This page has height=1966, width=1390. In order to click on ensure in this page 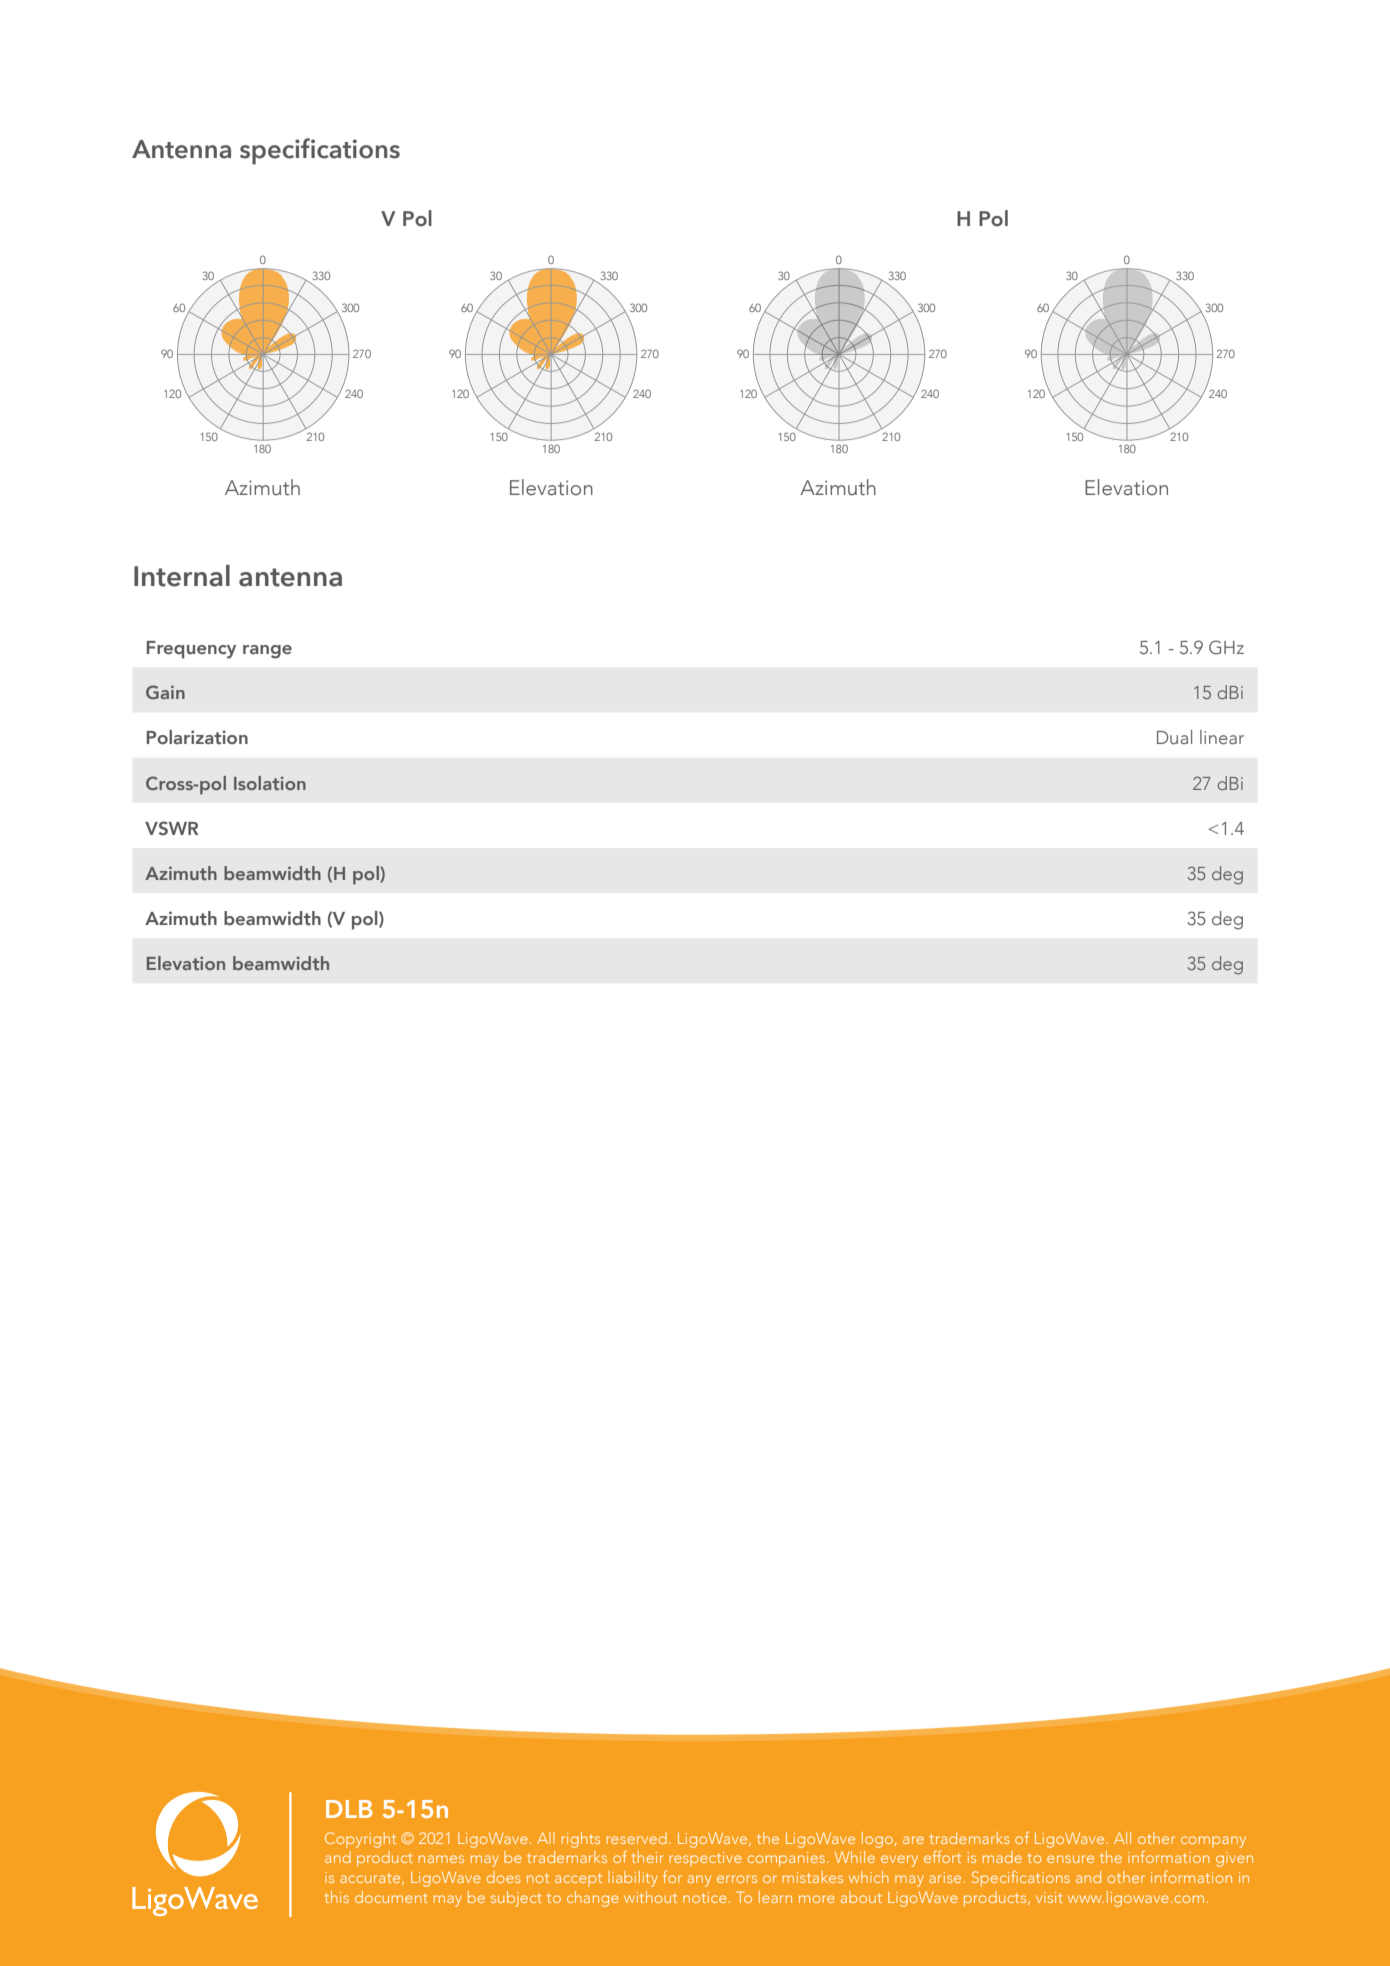, I will do `click(1070, 1859)`.
